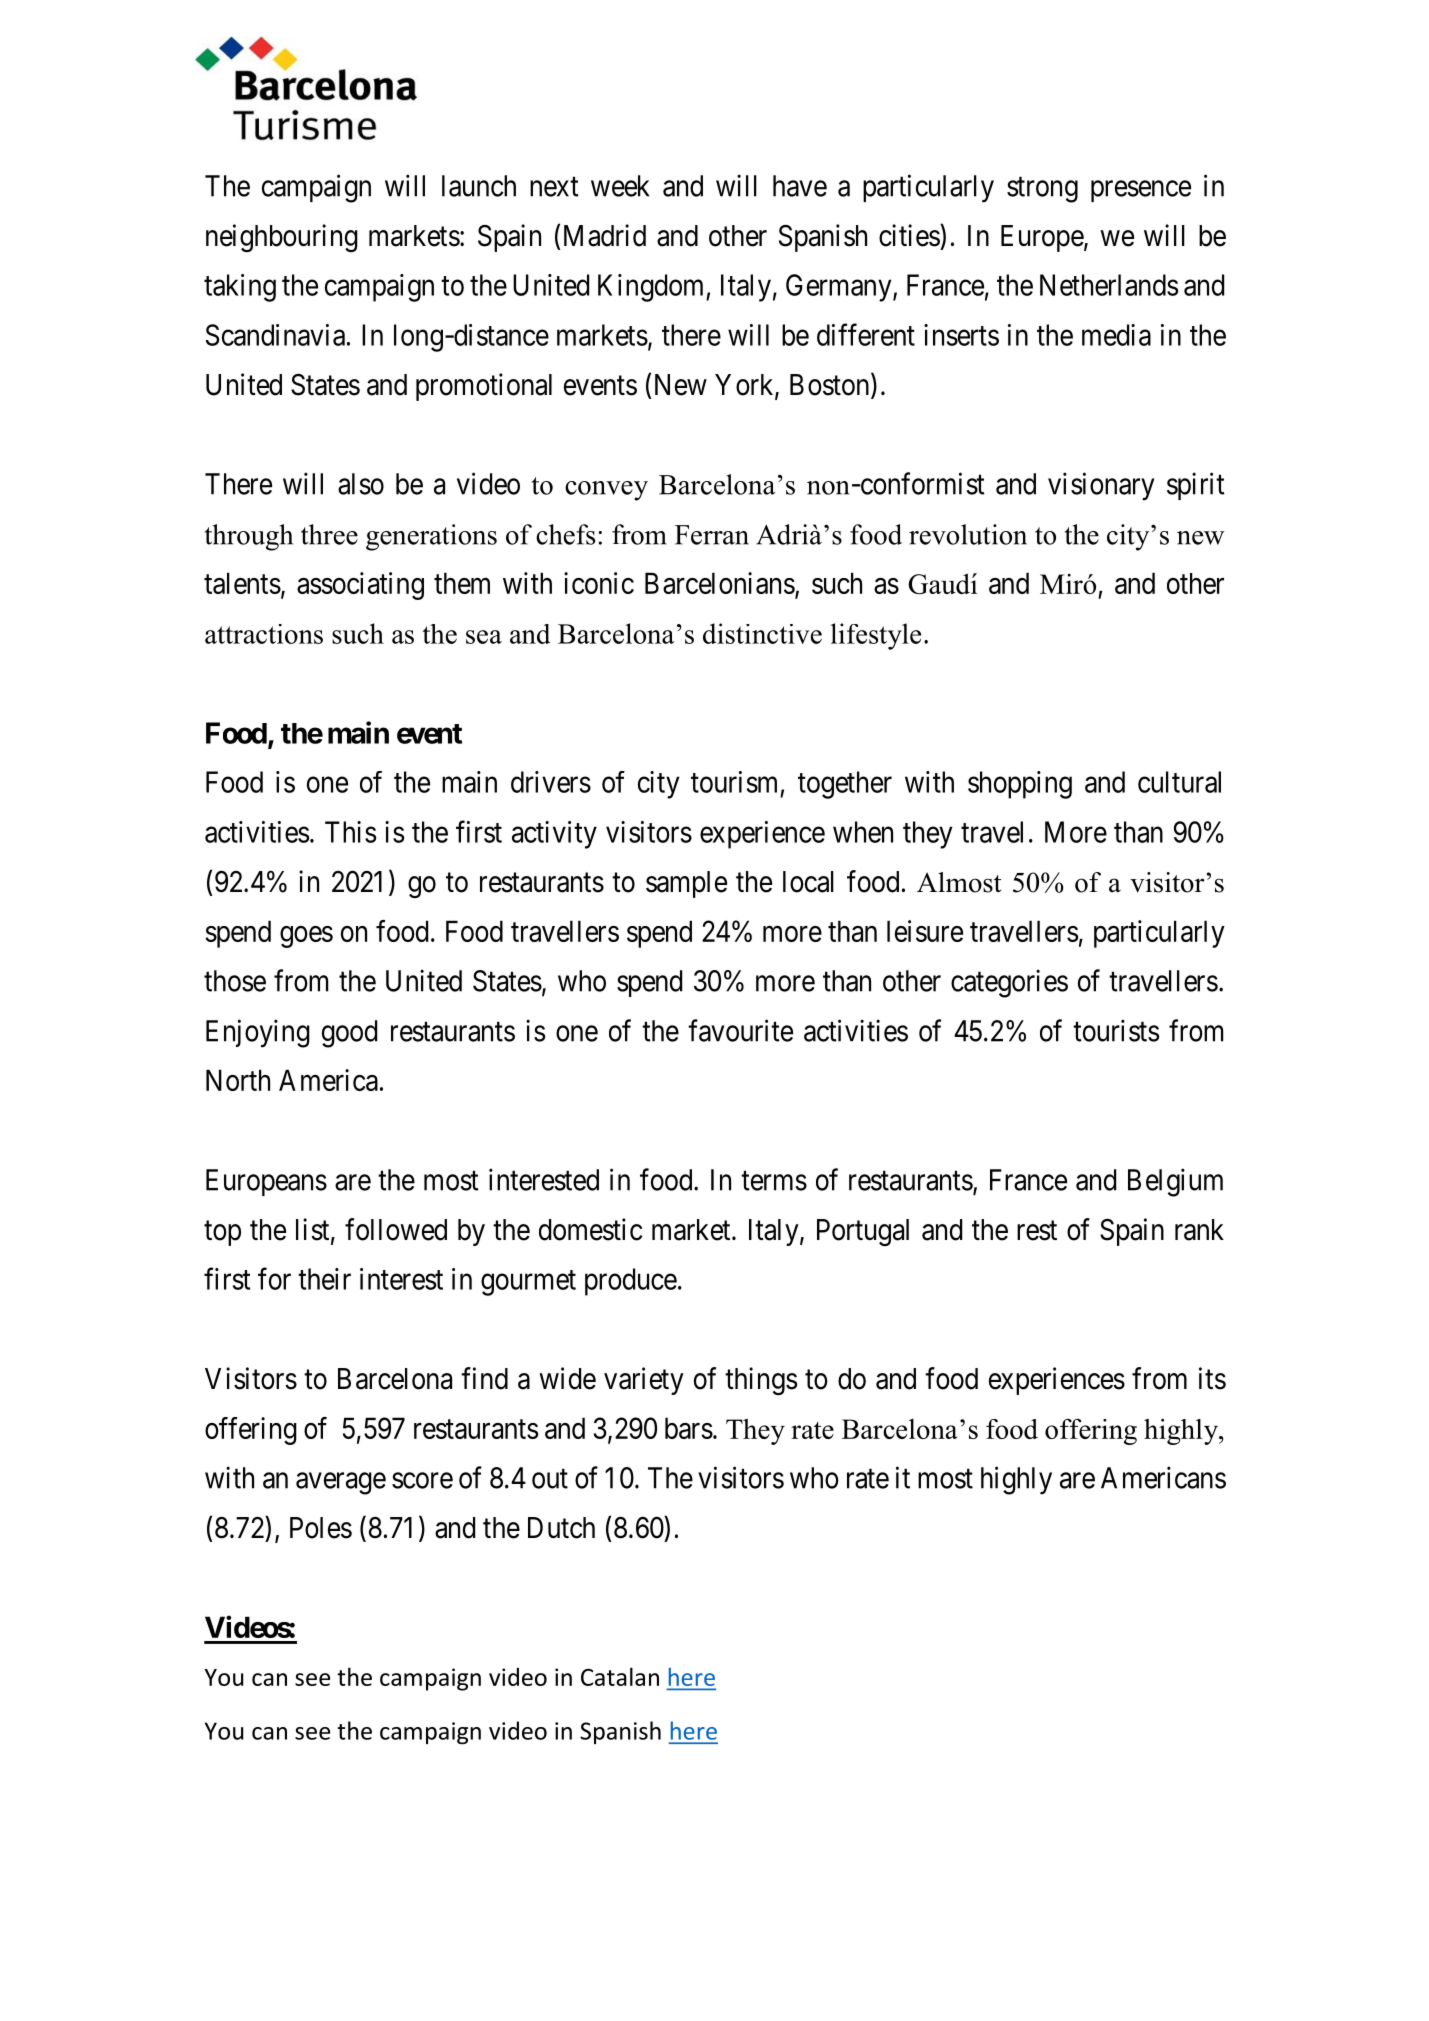 The height and width of the page is (2021, 1429). Describe the element at coordinates (686, 884) in the page. I see `sample` at that location.
